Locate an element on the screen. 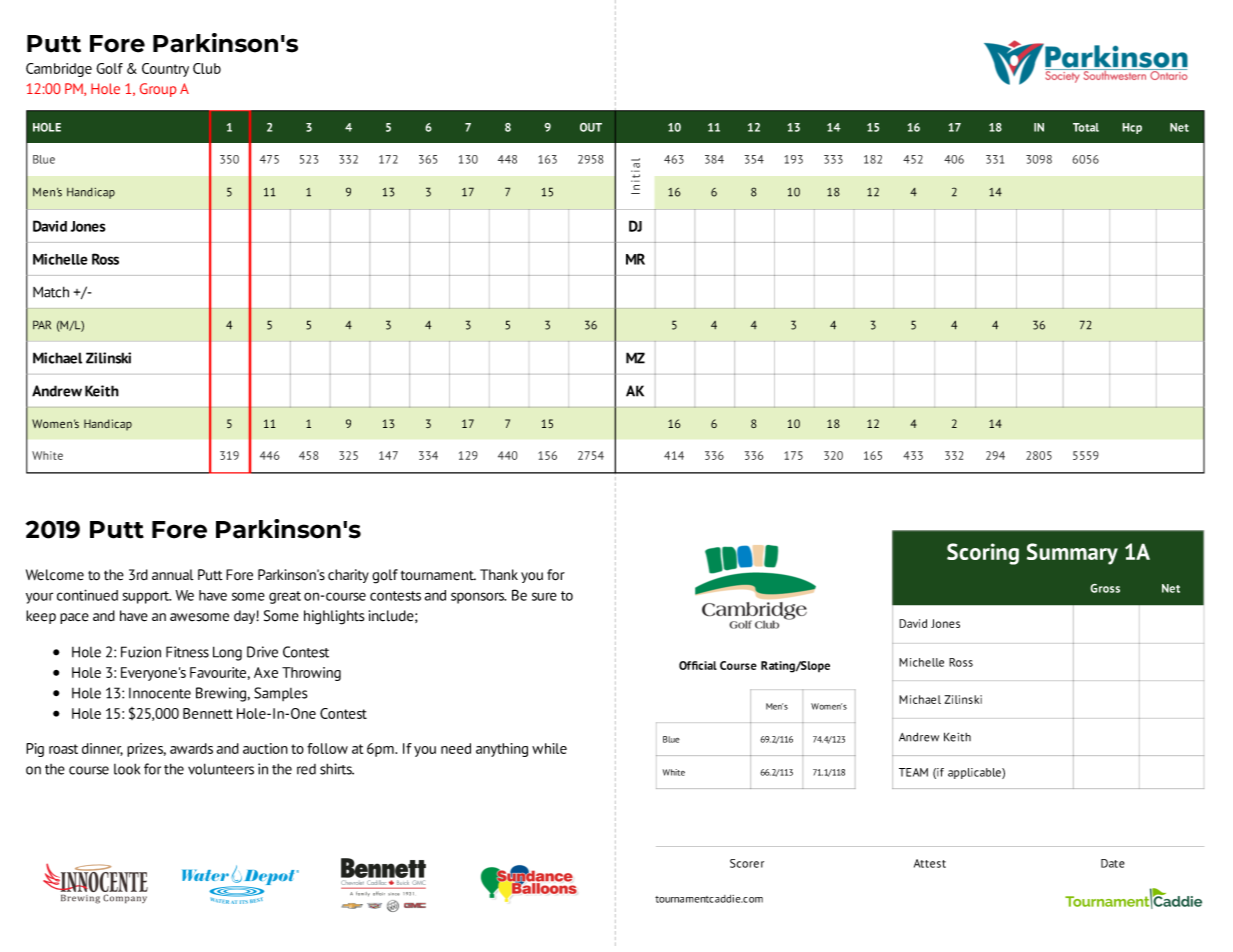  Total is located at coordinates (1086, 127).
